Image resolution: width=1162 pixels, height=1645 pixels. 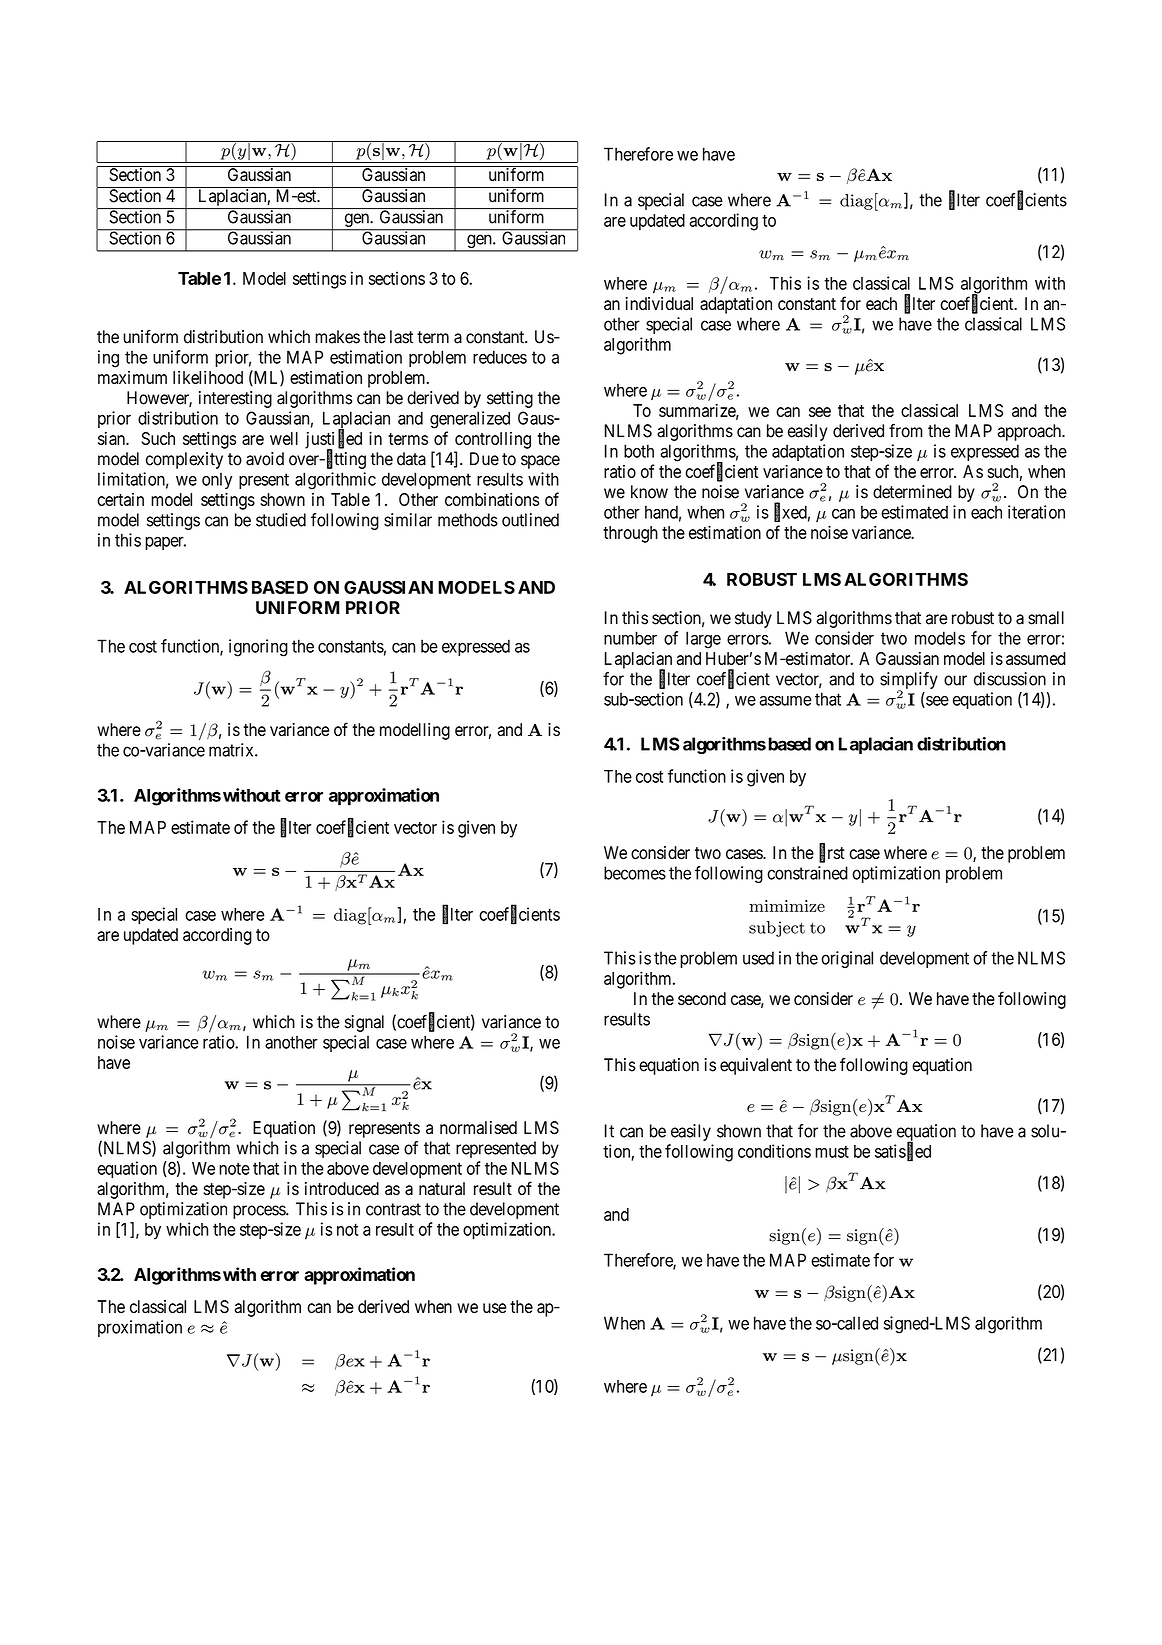 I want to click on simplify, so click(x=909, y=681).
